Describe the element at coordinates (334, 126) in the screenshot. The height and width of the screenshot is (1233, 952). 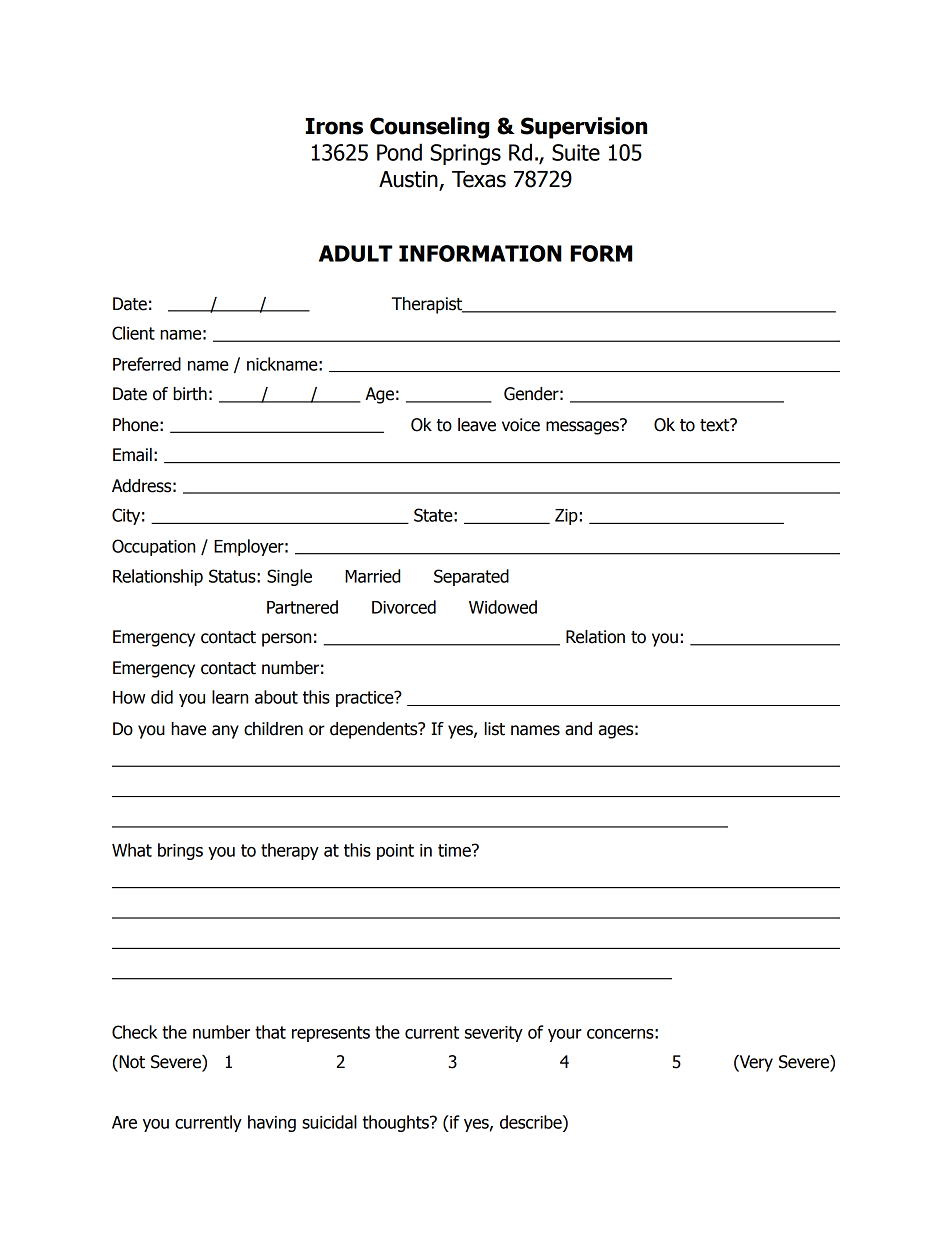
I see `Irons` at that location.
